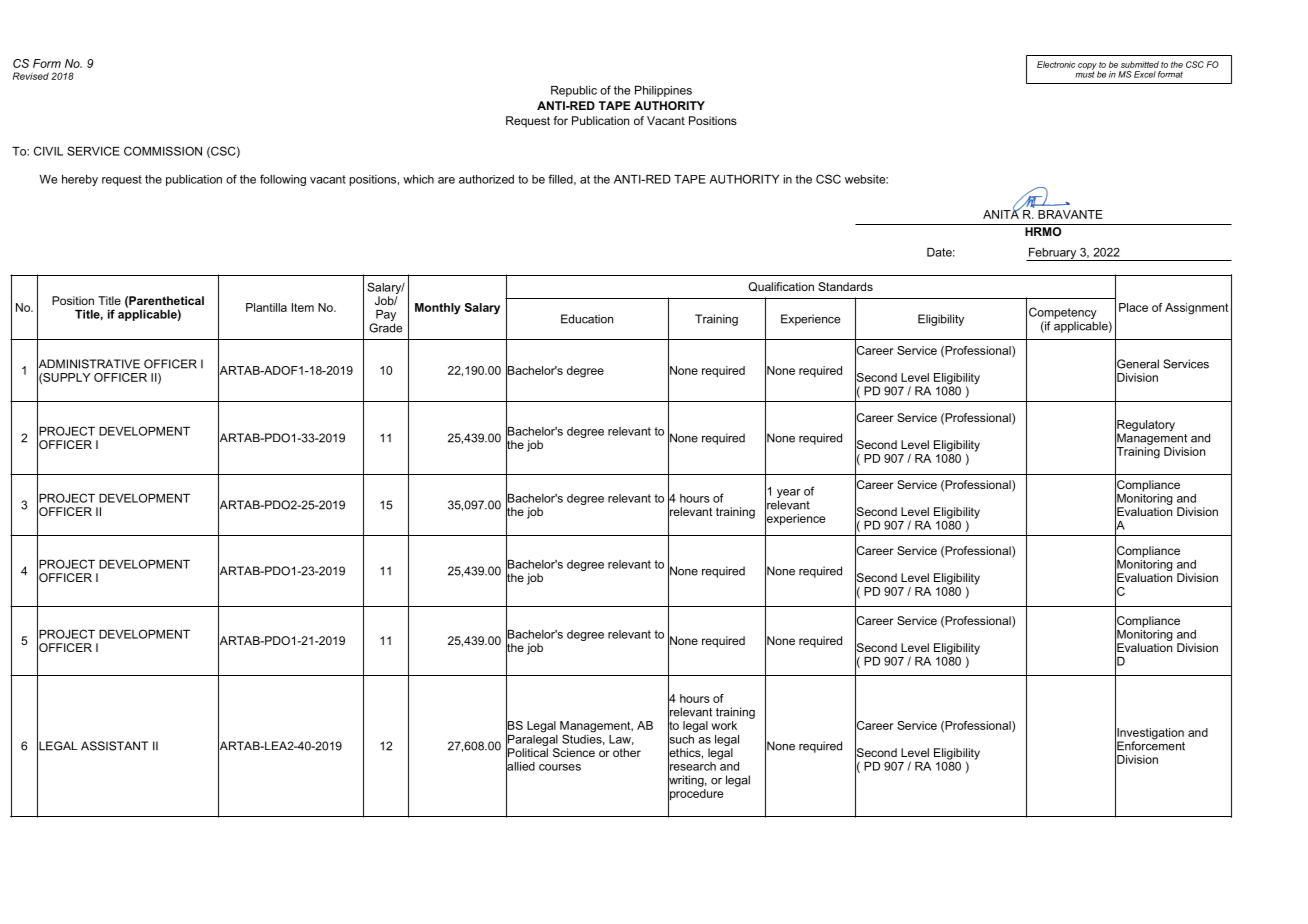 The height and width of the screenshot is (924, 1308). I want to click on work, so click(724, 725).
